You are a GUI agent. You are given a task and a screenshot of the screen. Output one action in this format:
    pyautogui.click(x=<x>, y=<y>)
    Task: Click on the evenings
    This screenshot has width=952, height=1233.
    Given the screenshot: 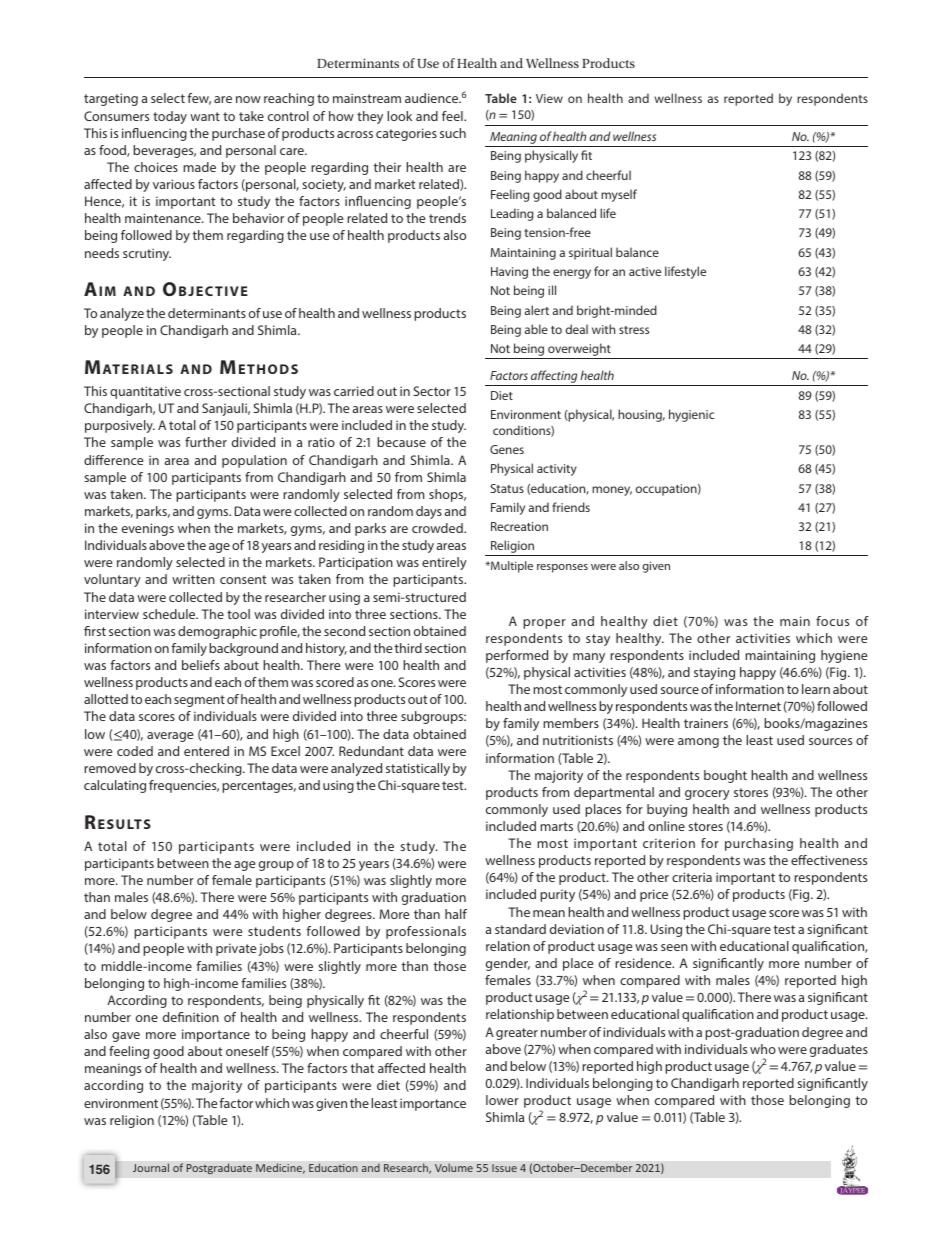 What is the action you would take?
    pyautogui.click(x=148, y=529)
